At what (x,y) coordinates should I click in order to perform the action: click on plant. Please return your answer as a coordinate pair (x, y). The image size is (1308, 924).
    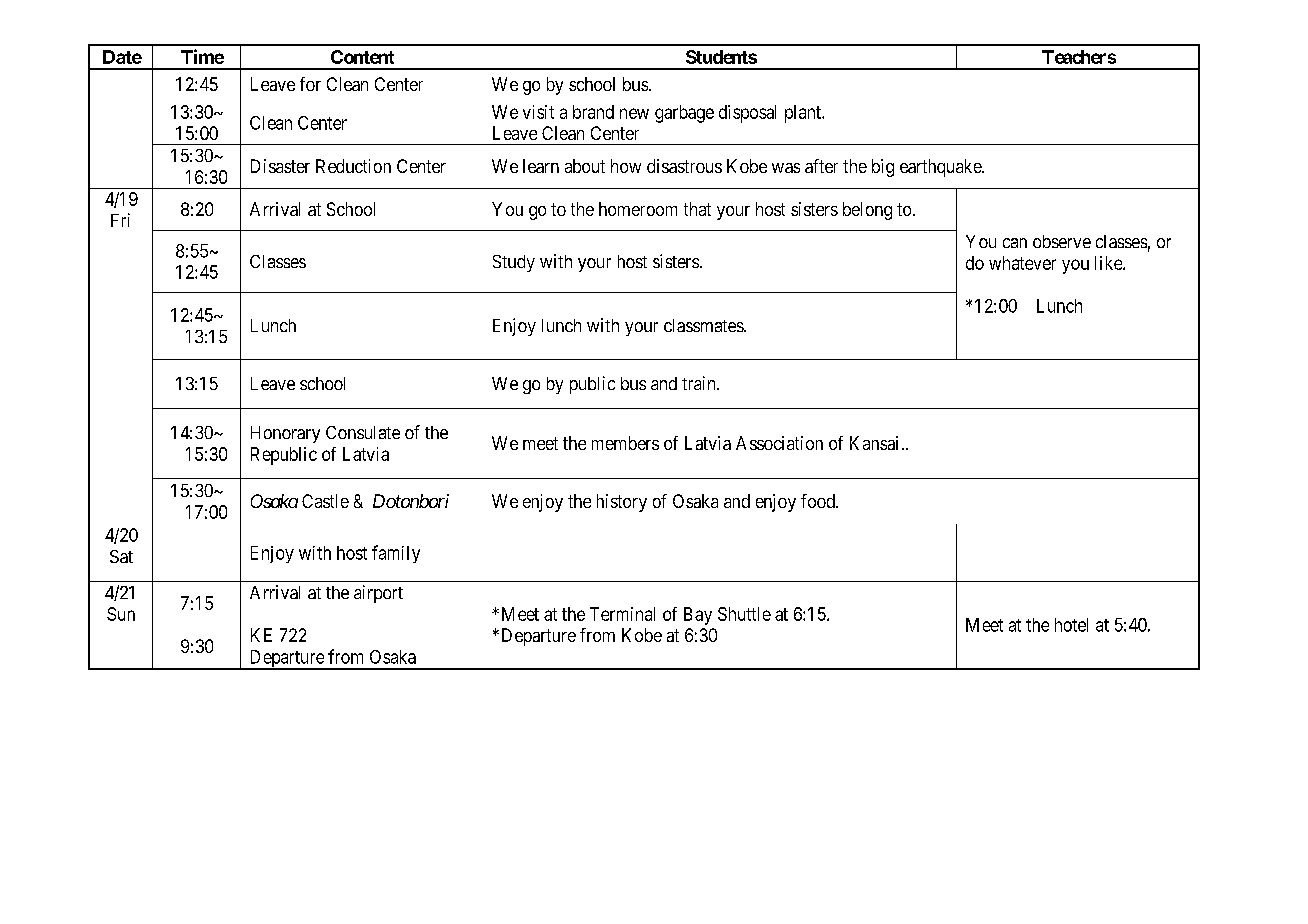
    Looking at the image, I should click on (804, 114).
